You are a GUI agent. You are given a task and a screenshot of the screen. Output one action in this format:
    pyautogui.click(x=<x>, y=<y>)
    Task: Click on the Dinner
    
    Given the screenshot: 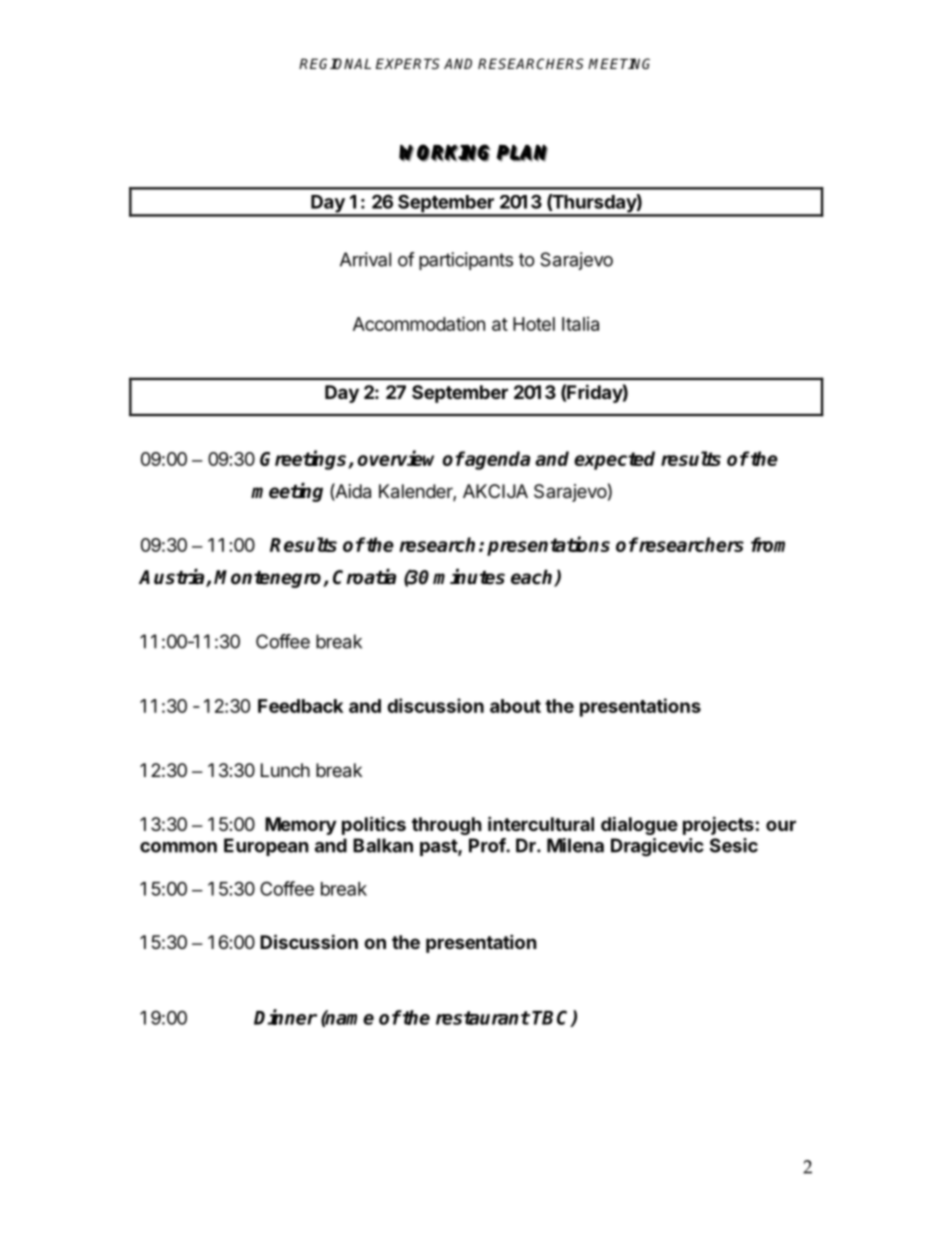 What is the action you would take?
    pyautogui.click(x=285, y=1017)
